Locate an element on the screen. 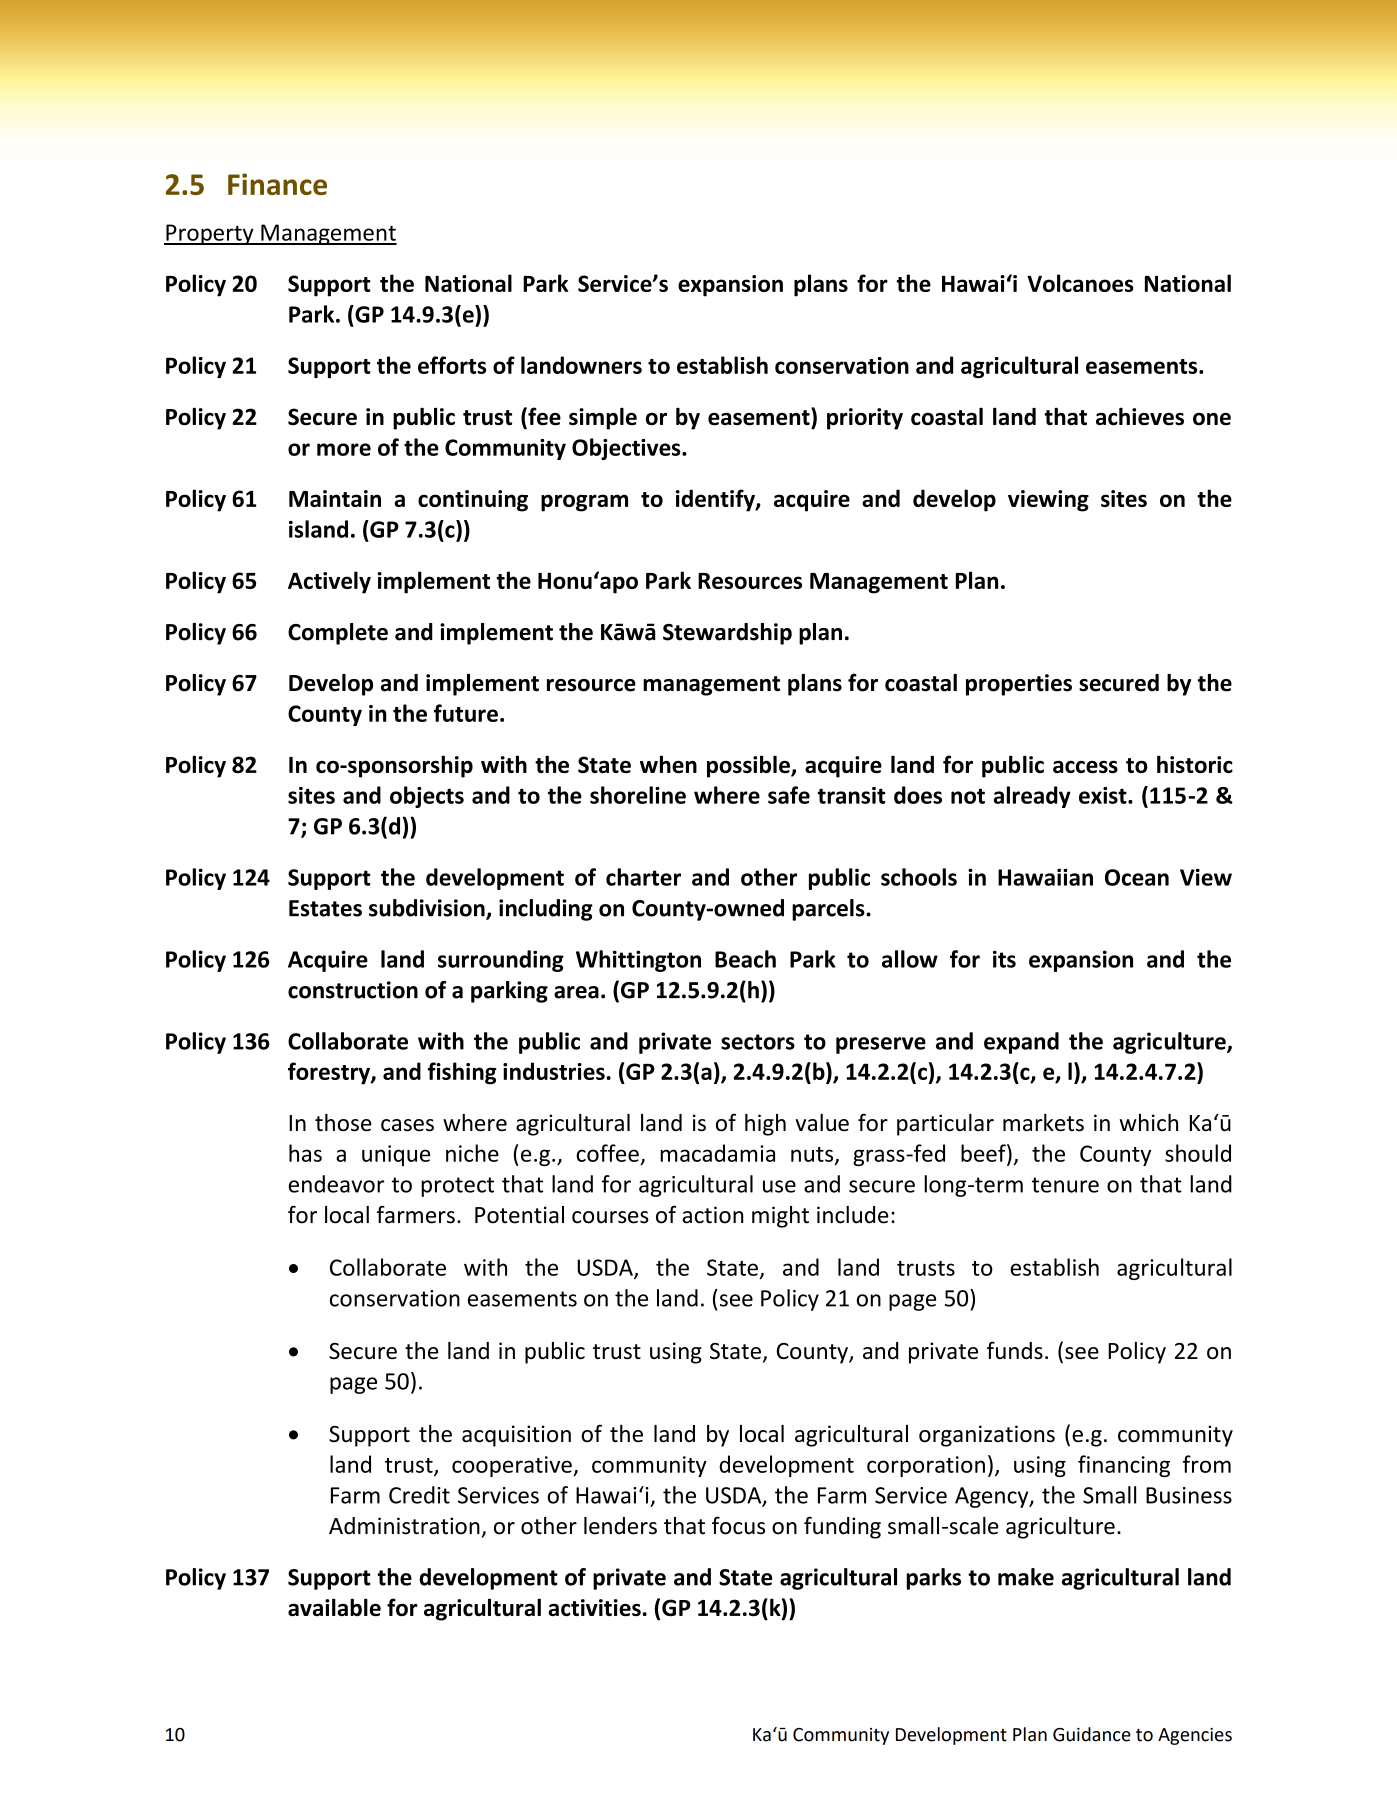 The image size is (1397, 1808). Finance is located at coordinates (277, 184).
